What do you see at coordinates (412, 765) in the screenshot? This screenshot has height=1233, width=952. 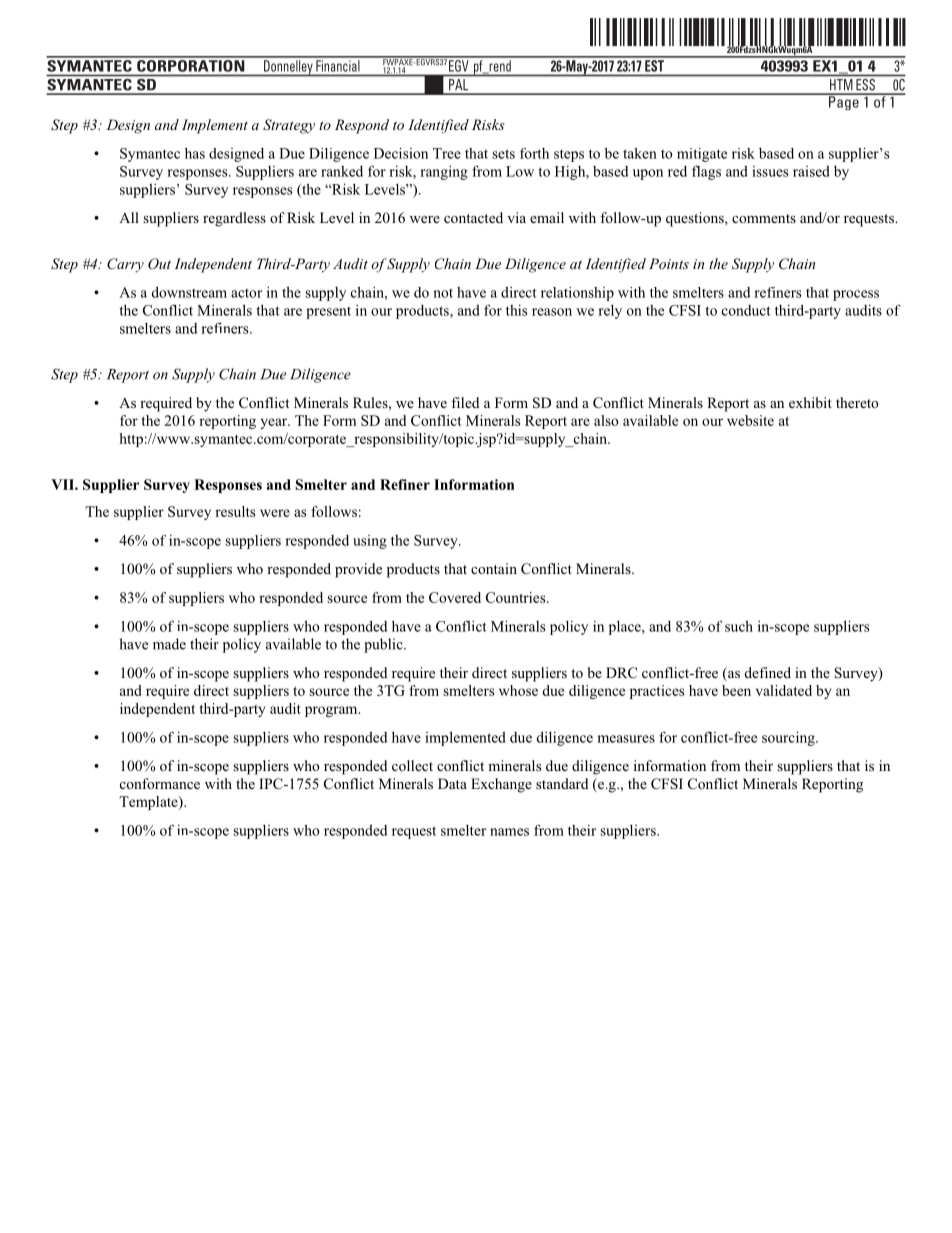 I see `collect` at bounding box center [412, 765].
